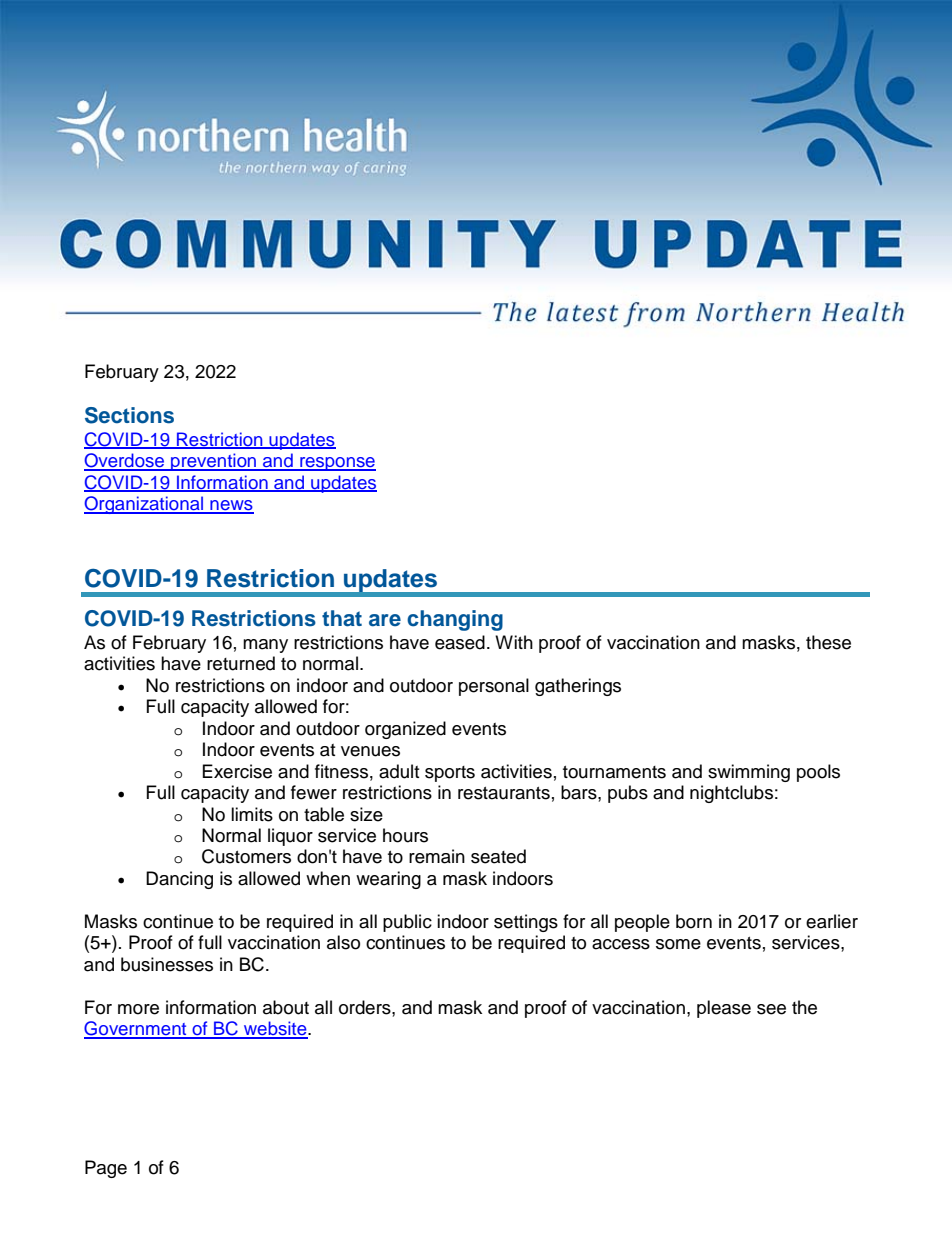 The width and height of the screenshot is (952, 1233). Describe the element at coordinates (455, 620) in the screenshot. I see `changing` at that location.
